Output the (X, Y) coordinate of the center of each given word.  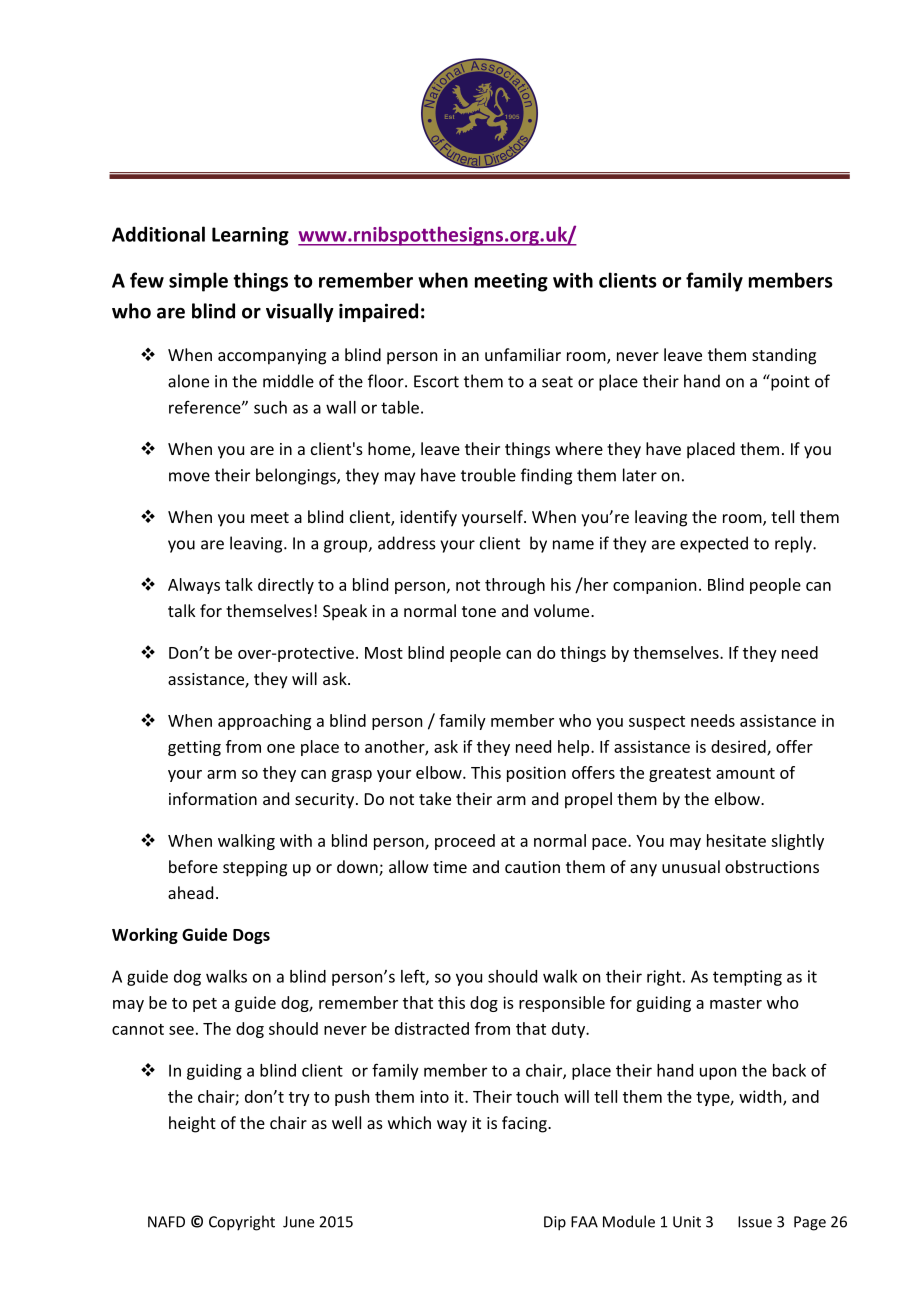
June (298, 1222)
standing (784, 356)
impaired (378, 312)
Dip (555, 1223)
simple (198, 282)
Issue (755, 1222)
